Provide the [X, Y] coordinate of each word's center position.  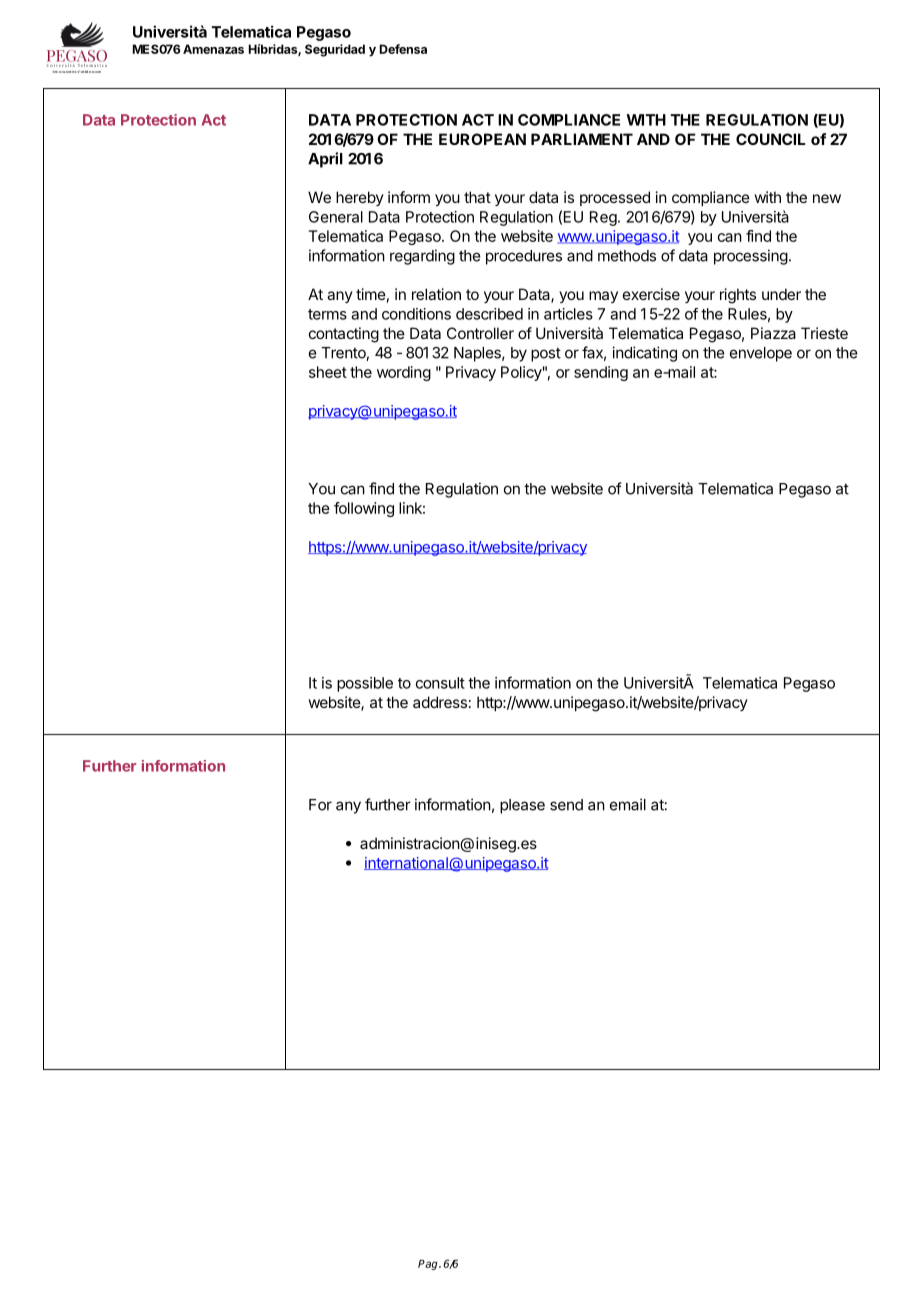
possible [365, 684]
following [364, 509]
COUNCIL [771, 139]
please [522, 806]
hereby [360, 198]
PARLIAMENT [582, 139]
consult [440, 683]
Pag [429, 1265]
